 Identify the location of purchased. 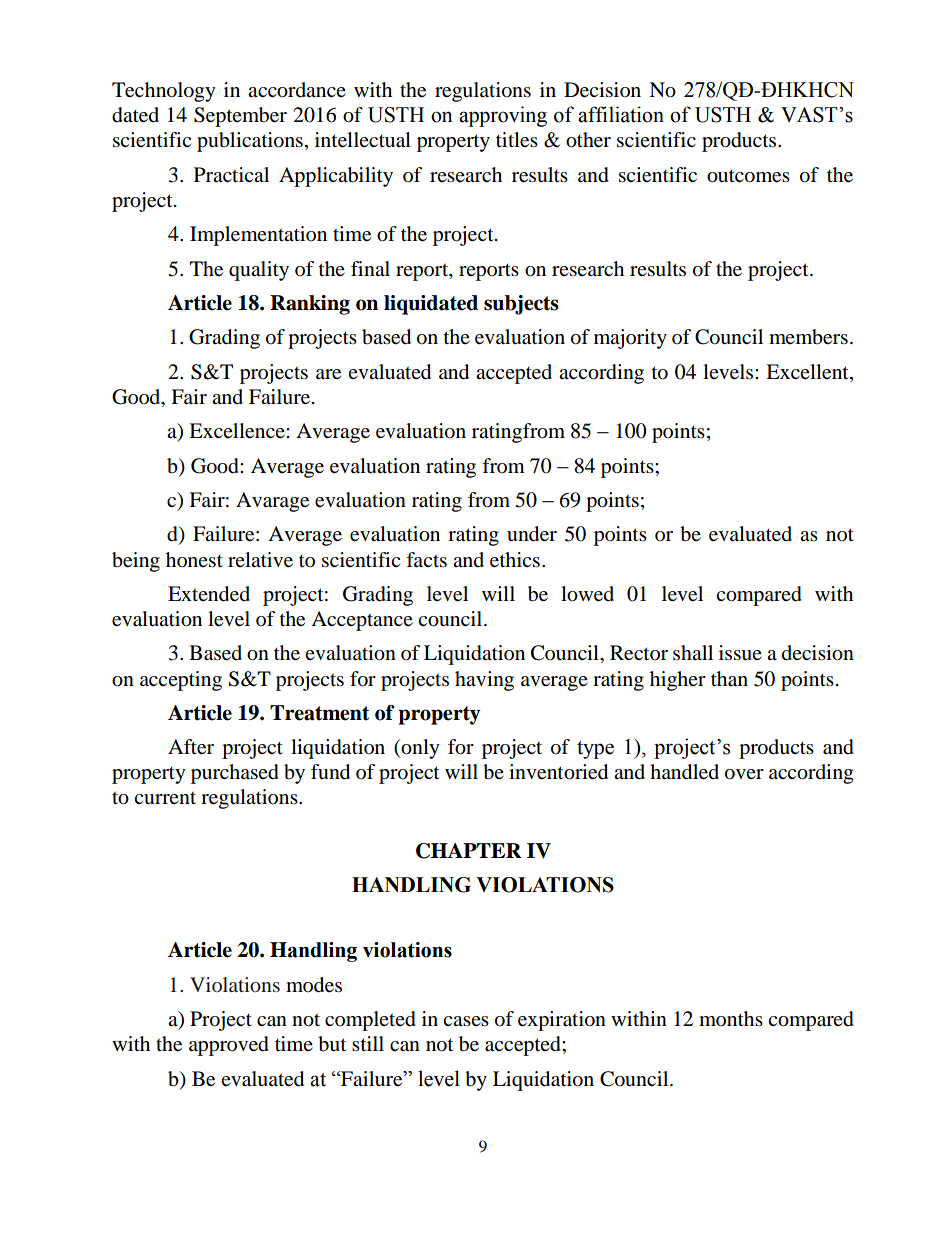
(235, 774).
